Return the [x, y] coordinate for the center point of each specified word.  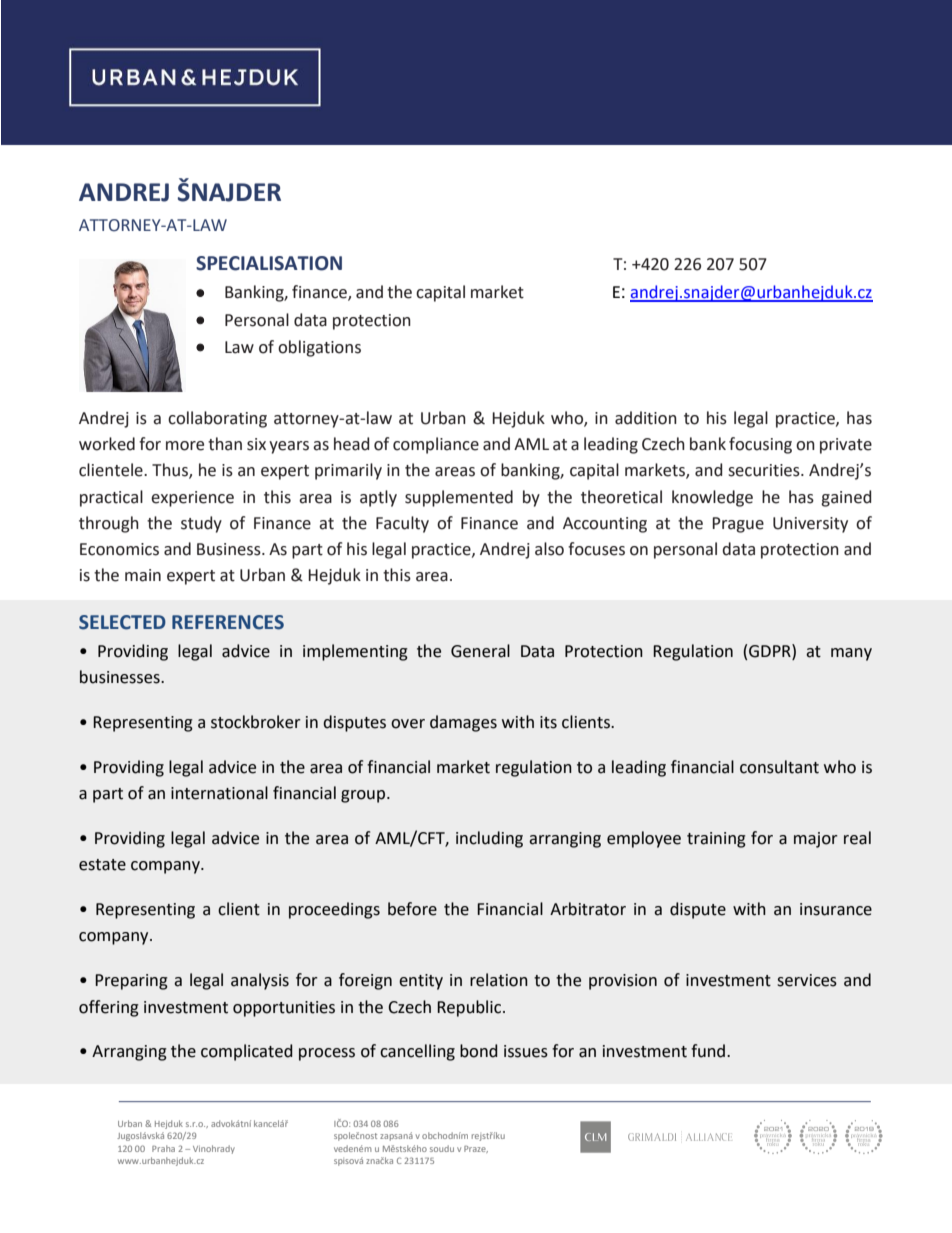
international [219, 793]
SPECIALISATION [269, 263]
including [489, 839]
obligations [319, 348]
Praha [163, 1148]
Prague [738, 525]
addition [646, 418]
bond [479, 1051]
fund [709, 1051]
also [549, 549]
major [816, 840]
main [143, 575]
